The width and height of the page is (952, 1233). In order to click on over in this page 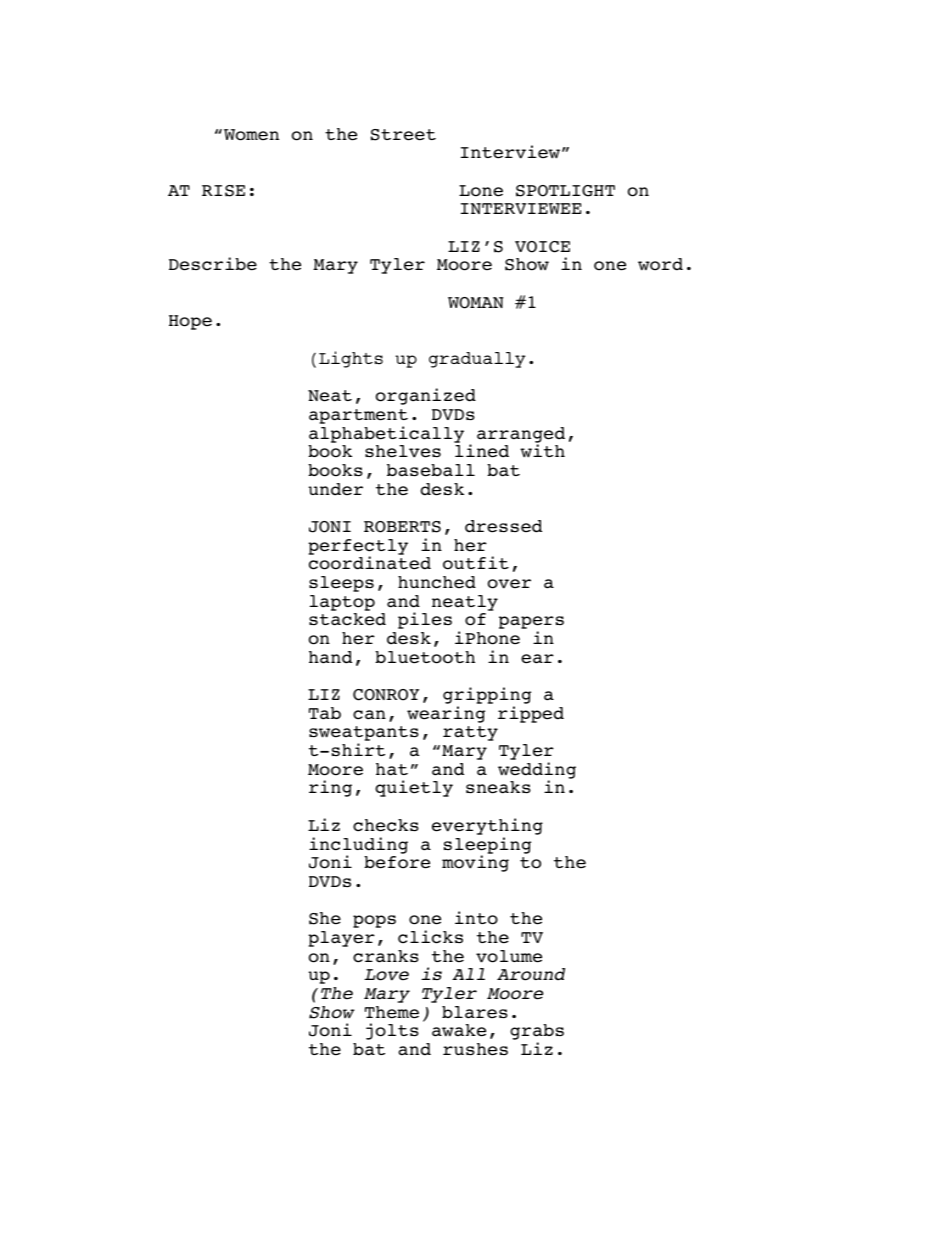, I will do `click(509, 584)`.
